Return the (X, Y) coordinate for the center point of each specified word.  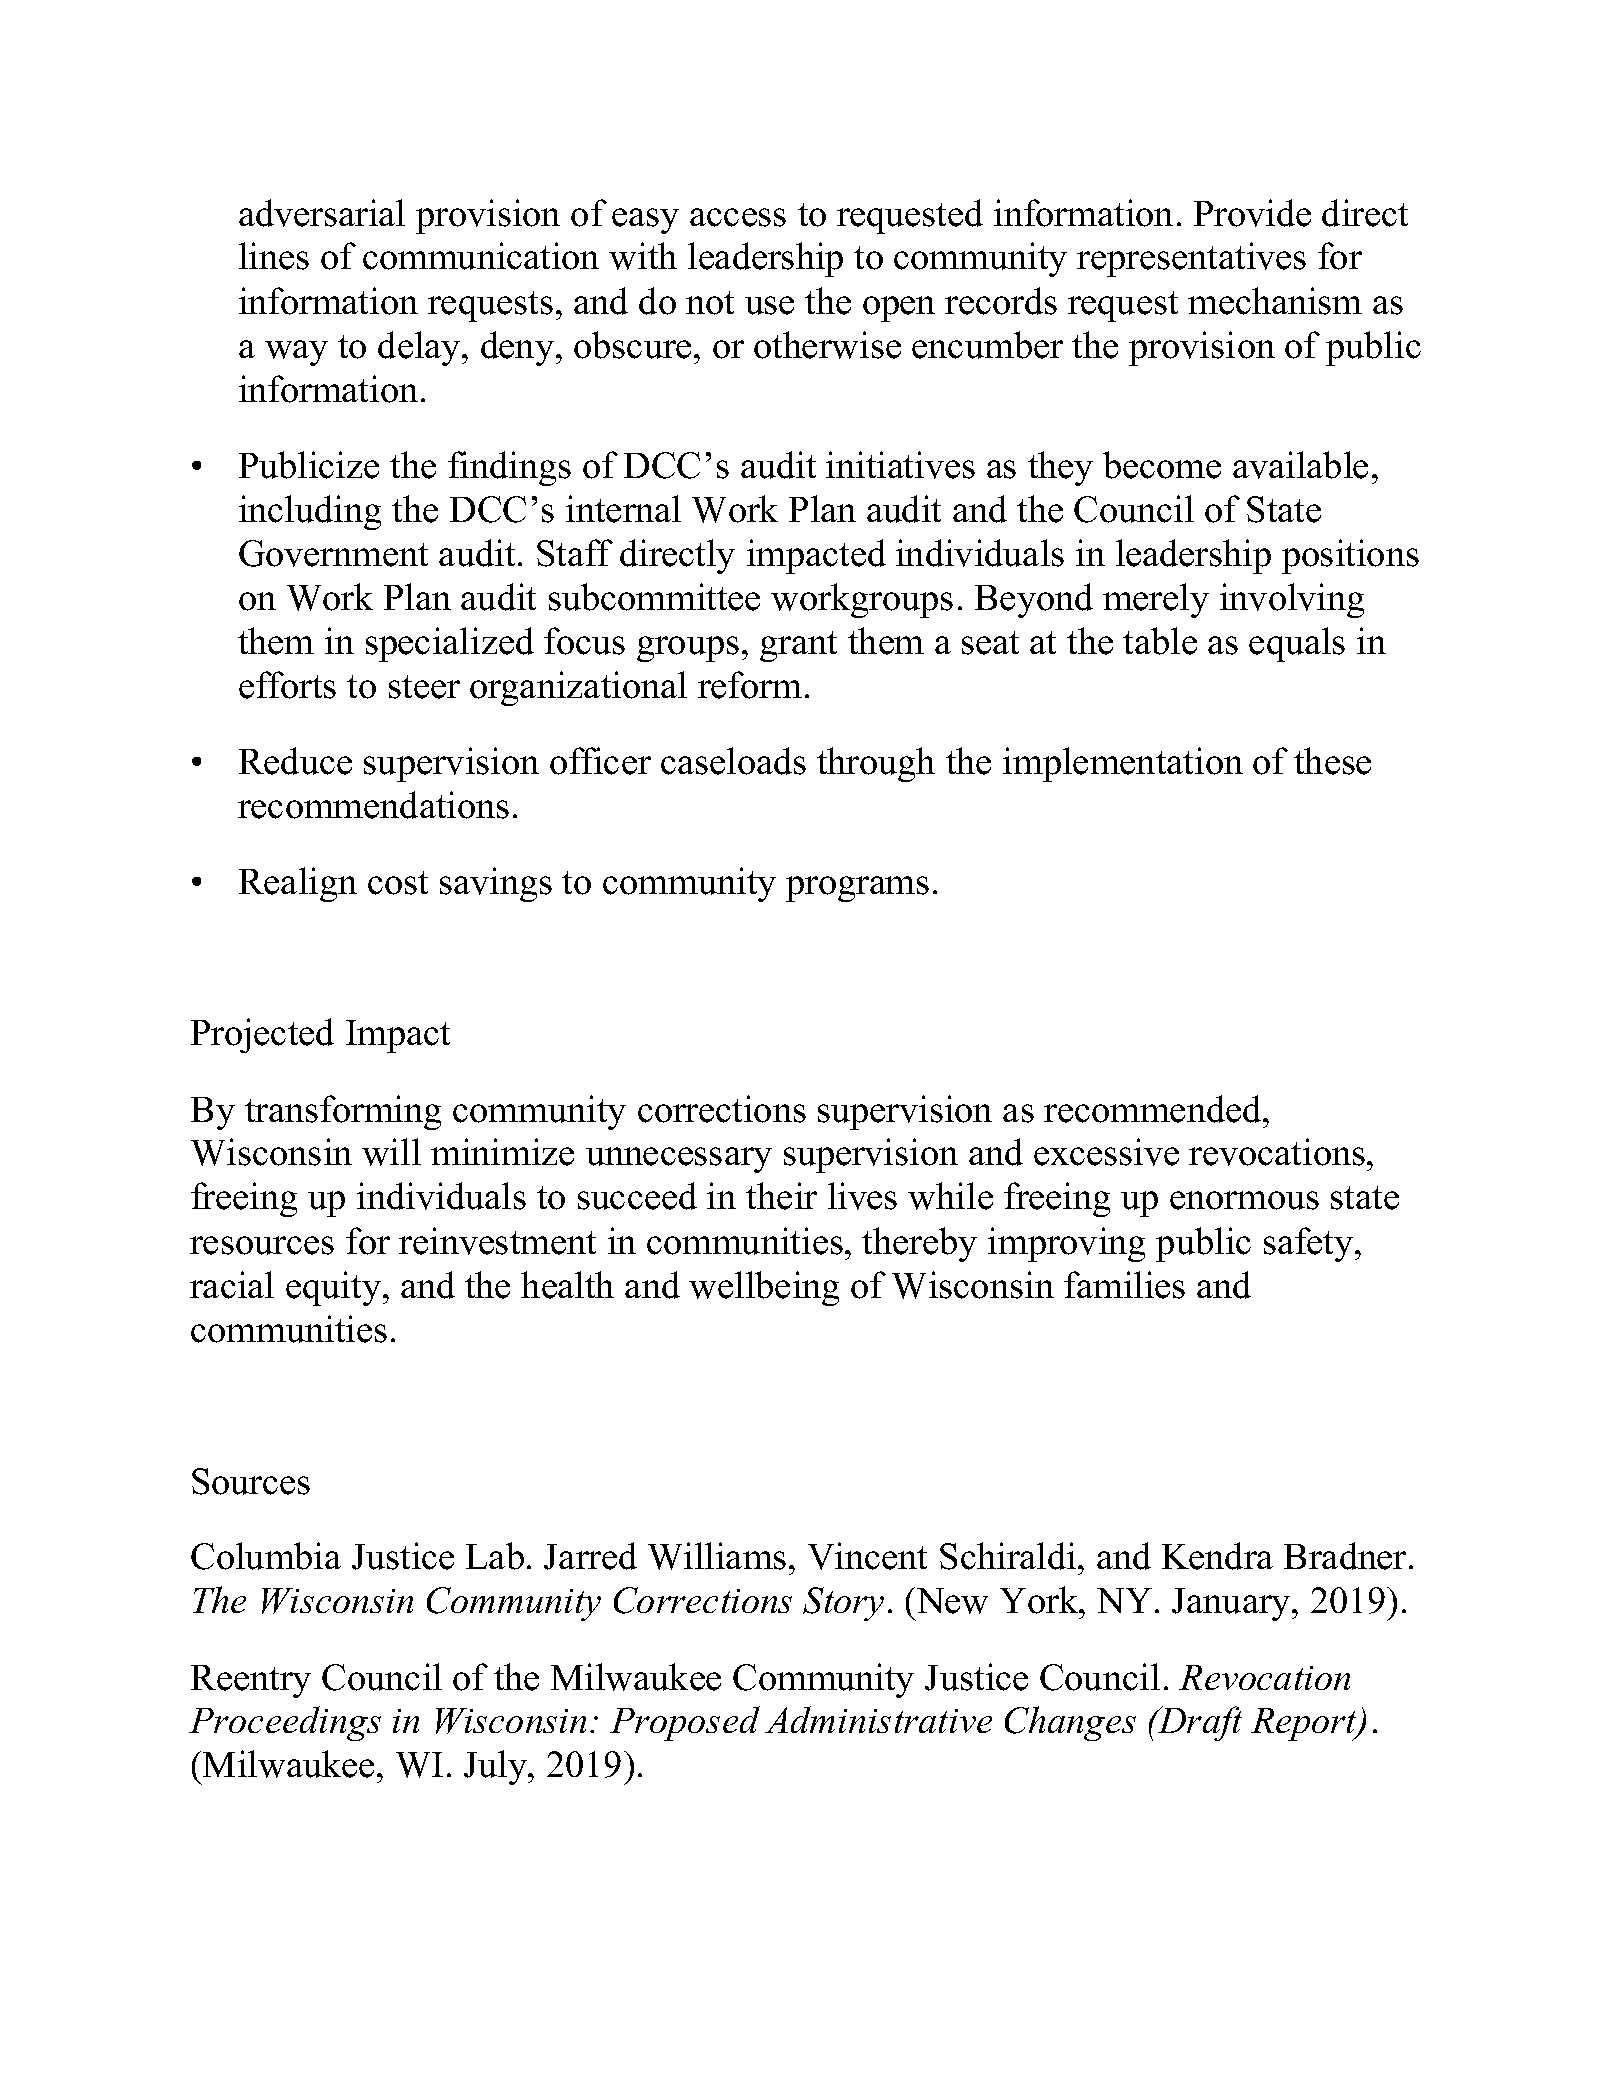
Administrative (878, 1719)
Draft (1199, 1723)
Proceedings (285, 1723)
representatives (1191, 259)
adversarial (322, 213)
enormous (1244, 1200)
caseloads (733, 761)
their (781, 1196)
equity (335, 1288)
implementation (1123, 764)
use (769, 305)
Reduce (295, 761)
